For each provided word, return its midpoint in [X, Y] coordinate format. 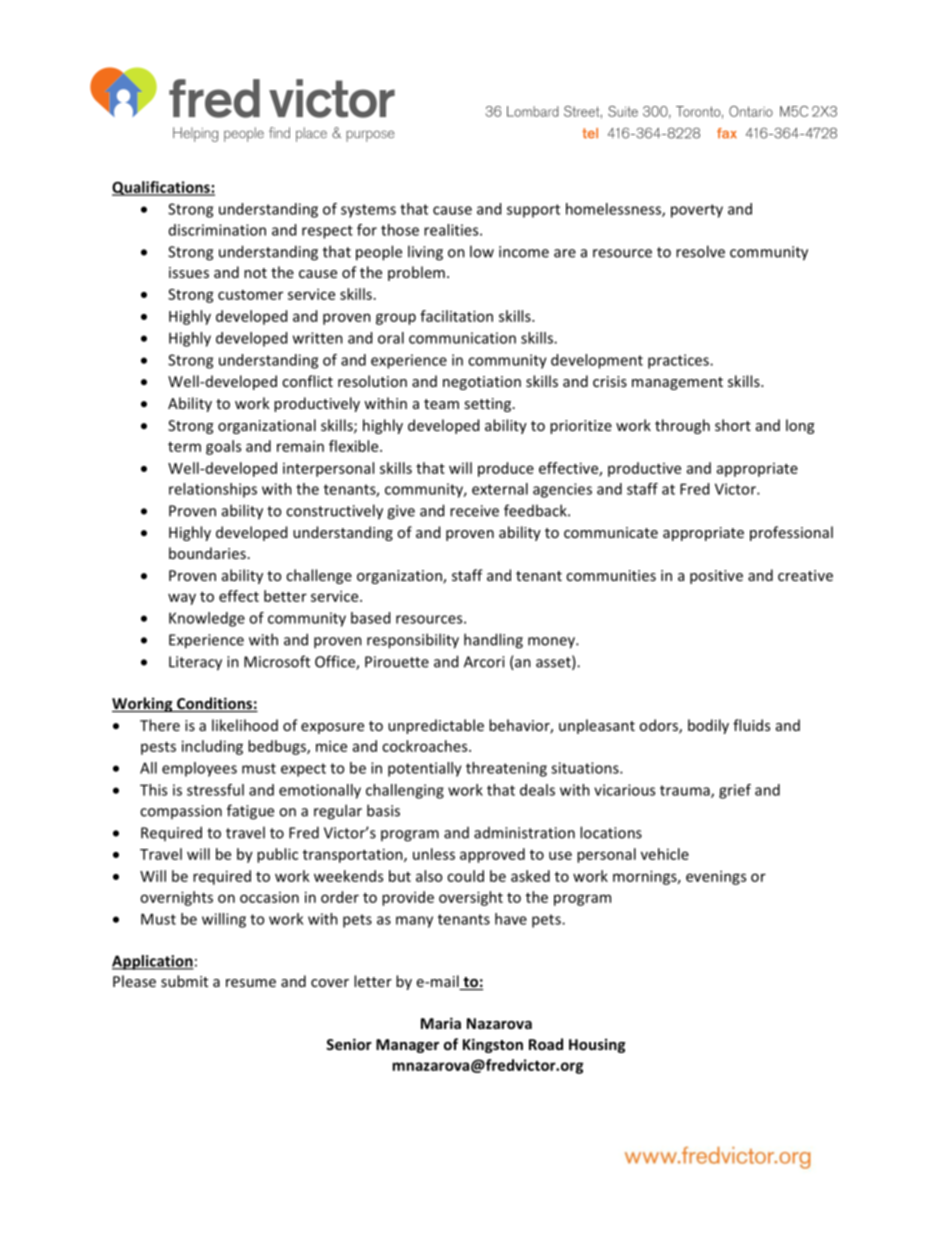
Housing [597, 1045]
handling [493, 641]
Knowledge [207, 619]
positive [716, 577]
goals [223, 447]
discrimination [217, 230]
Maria [441, 1023]
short [733, 425]
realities [452, 230]
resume [251, 983]
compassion [181, 812]
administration [524, 833]
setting [489, 405]
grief [735, 791]
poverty [697, 211]
